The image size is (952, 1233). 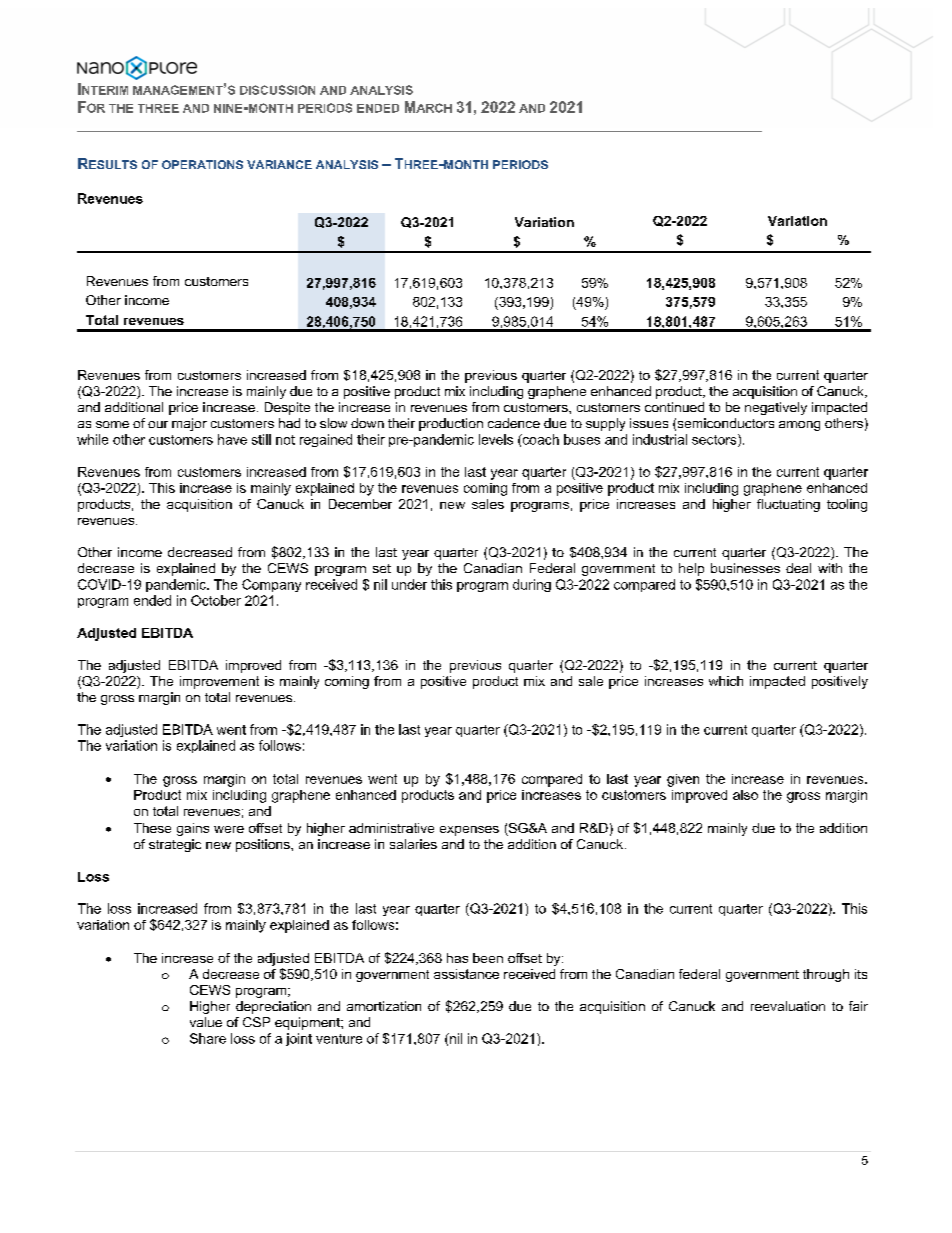 What do you see at coordinates (202, 164) in the page?
I see `OPERATIONS` at bounding box center [202, 164].
